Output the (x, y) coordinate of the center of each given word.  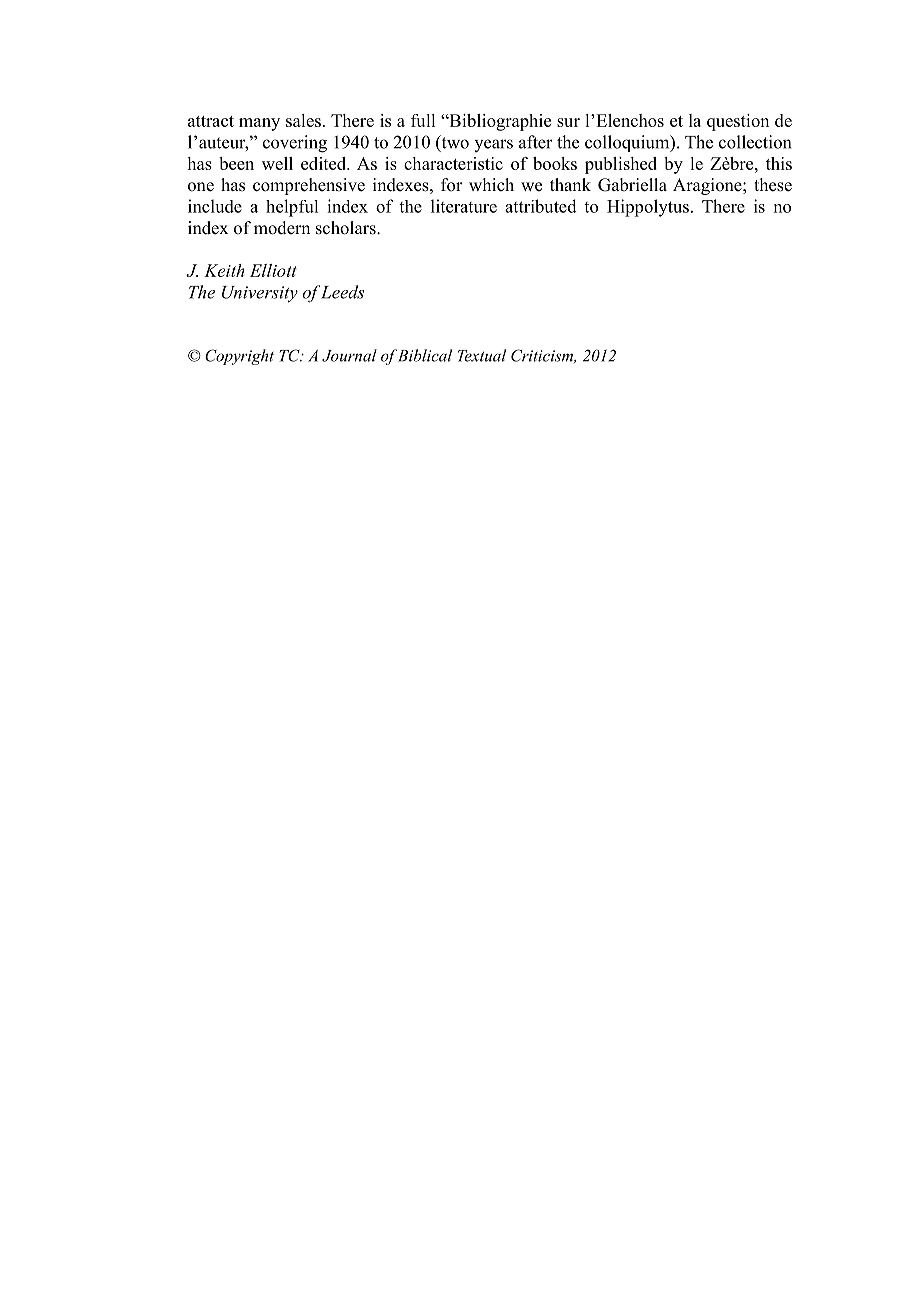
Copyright (239, 357)
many (259, 124)
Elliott (273, 270)
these (773, 185)
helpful (292, 208)
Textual (482, 355)
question (738, 122)
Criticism (543, 356)
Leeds (342, 292)
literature (464, 206)
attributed (541, 206)
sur (568, 122)
